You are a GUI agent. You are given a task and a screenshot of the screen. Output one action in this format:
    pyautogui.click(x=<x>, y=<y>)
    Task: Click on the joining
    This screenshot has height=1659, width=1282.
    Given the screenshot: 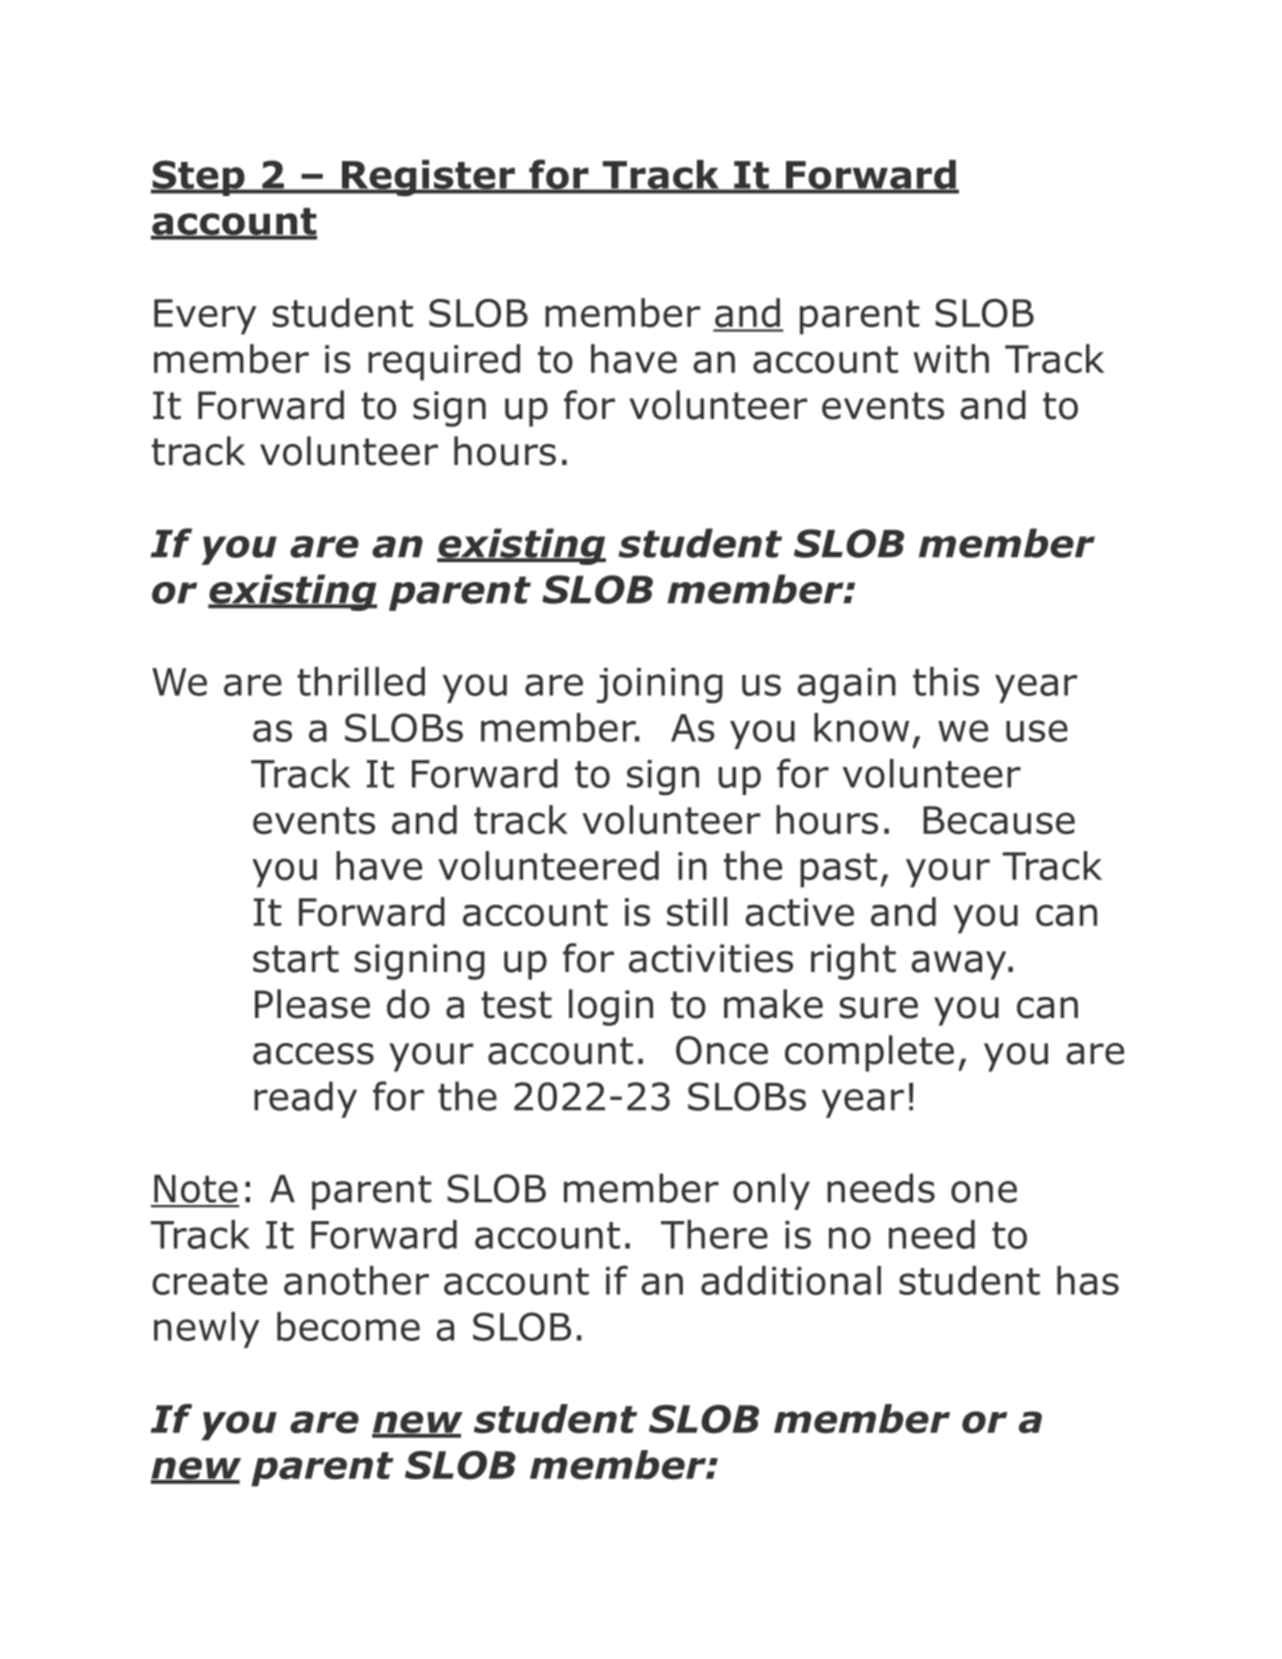 What is the action you would take?
    pyautogui.click(x=660, y=686)
